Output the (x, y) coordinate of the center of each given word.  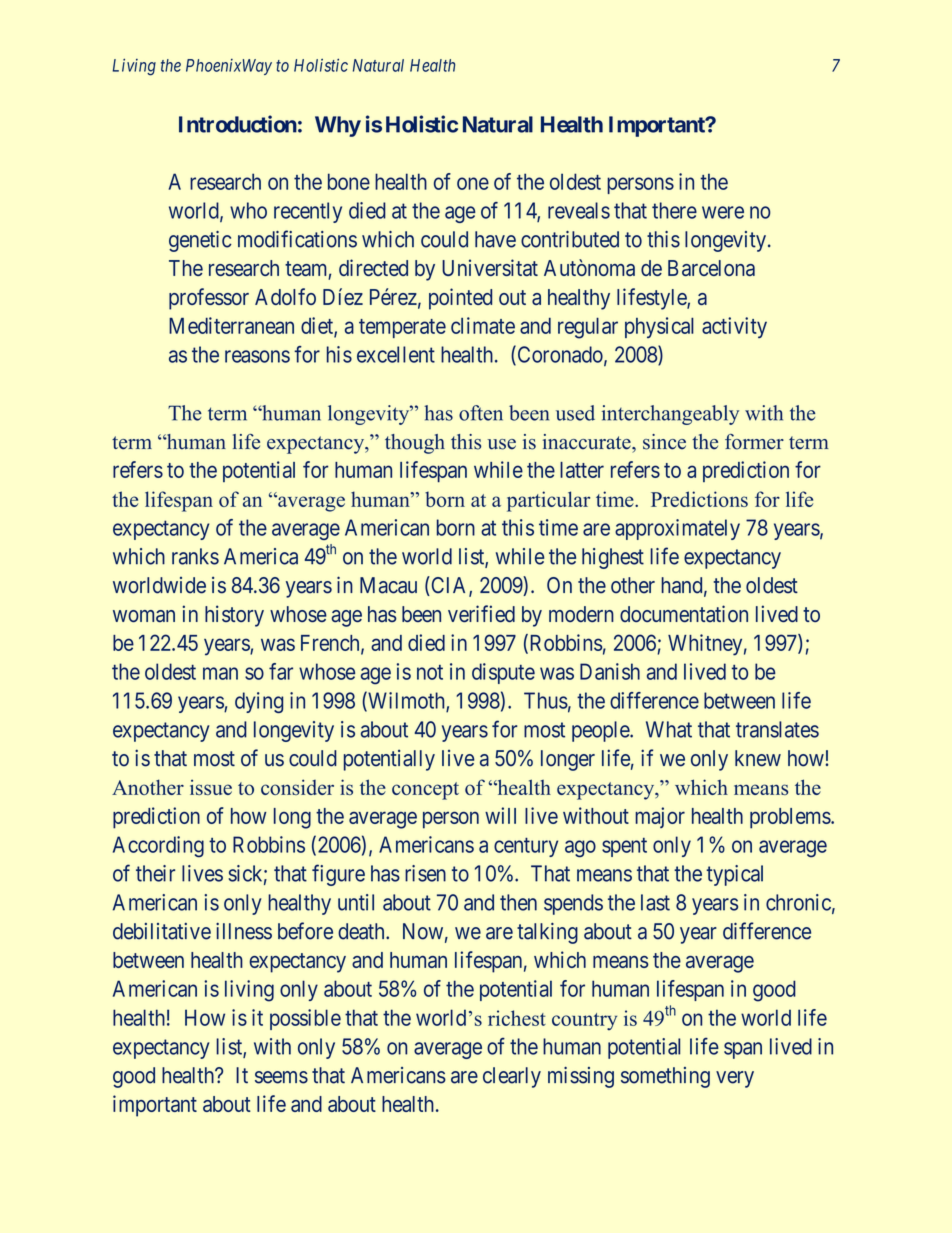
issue (211, 787)
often (481, 413)
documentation (684, 613)
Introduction (238, 124)
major (660, 817)
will (500, 815)
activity (734, 327)
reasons (257, 356)
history (234, 616)
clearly (512, 1077)
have (495, 239)
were (723, 212)
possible (305, 1019)
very (735, 1079)
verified (481, 613)
